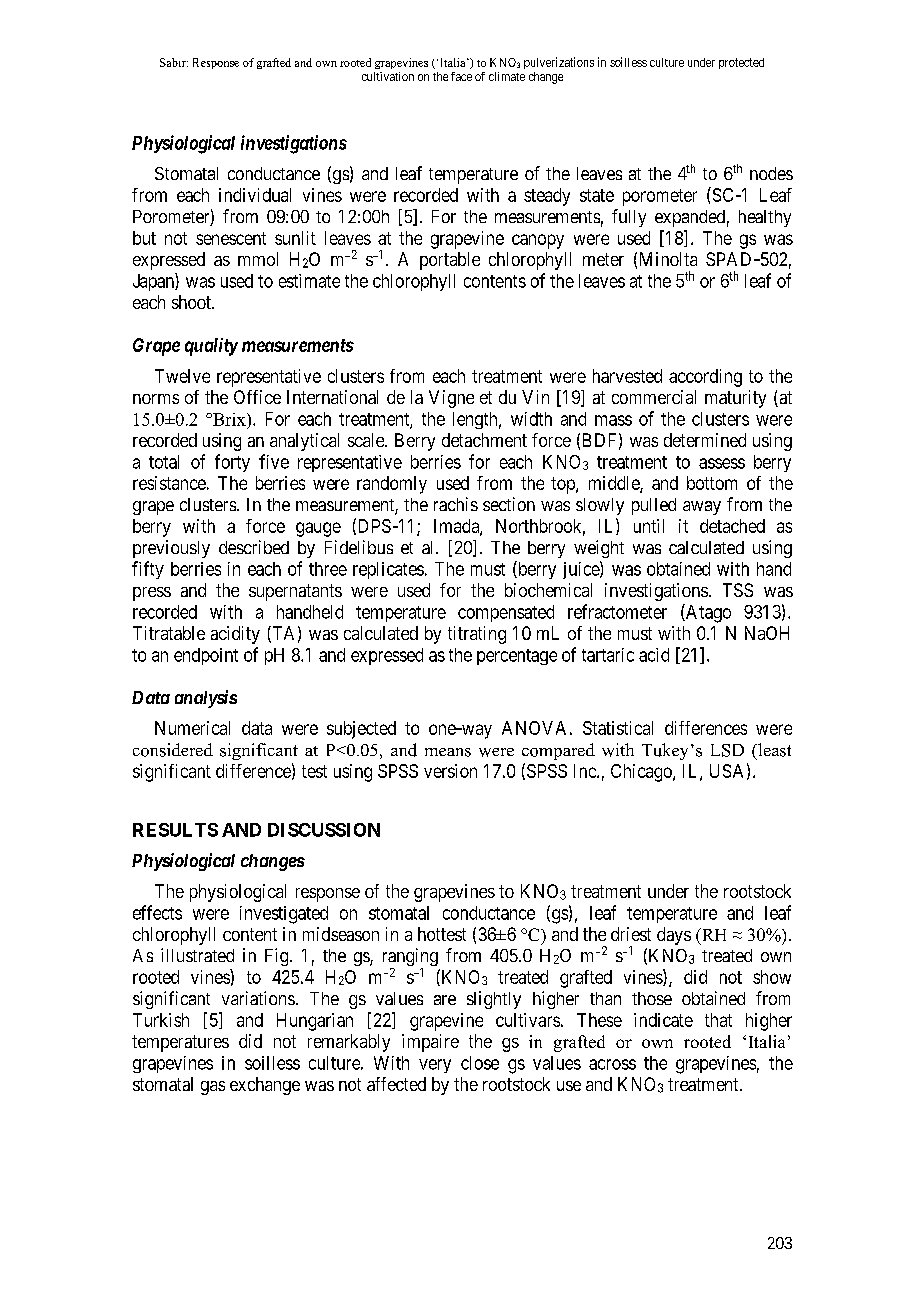 The image size is (924, 1308). Describe the element at coordinates (213, 1088) in the image. I see `gas` at that location.
